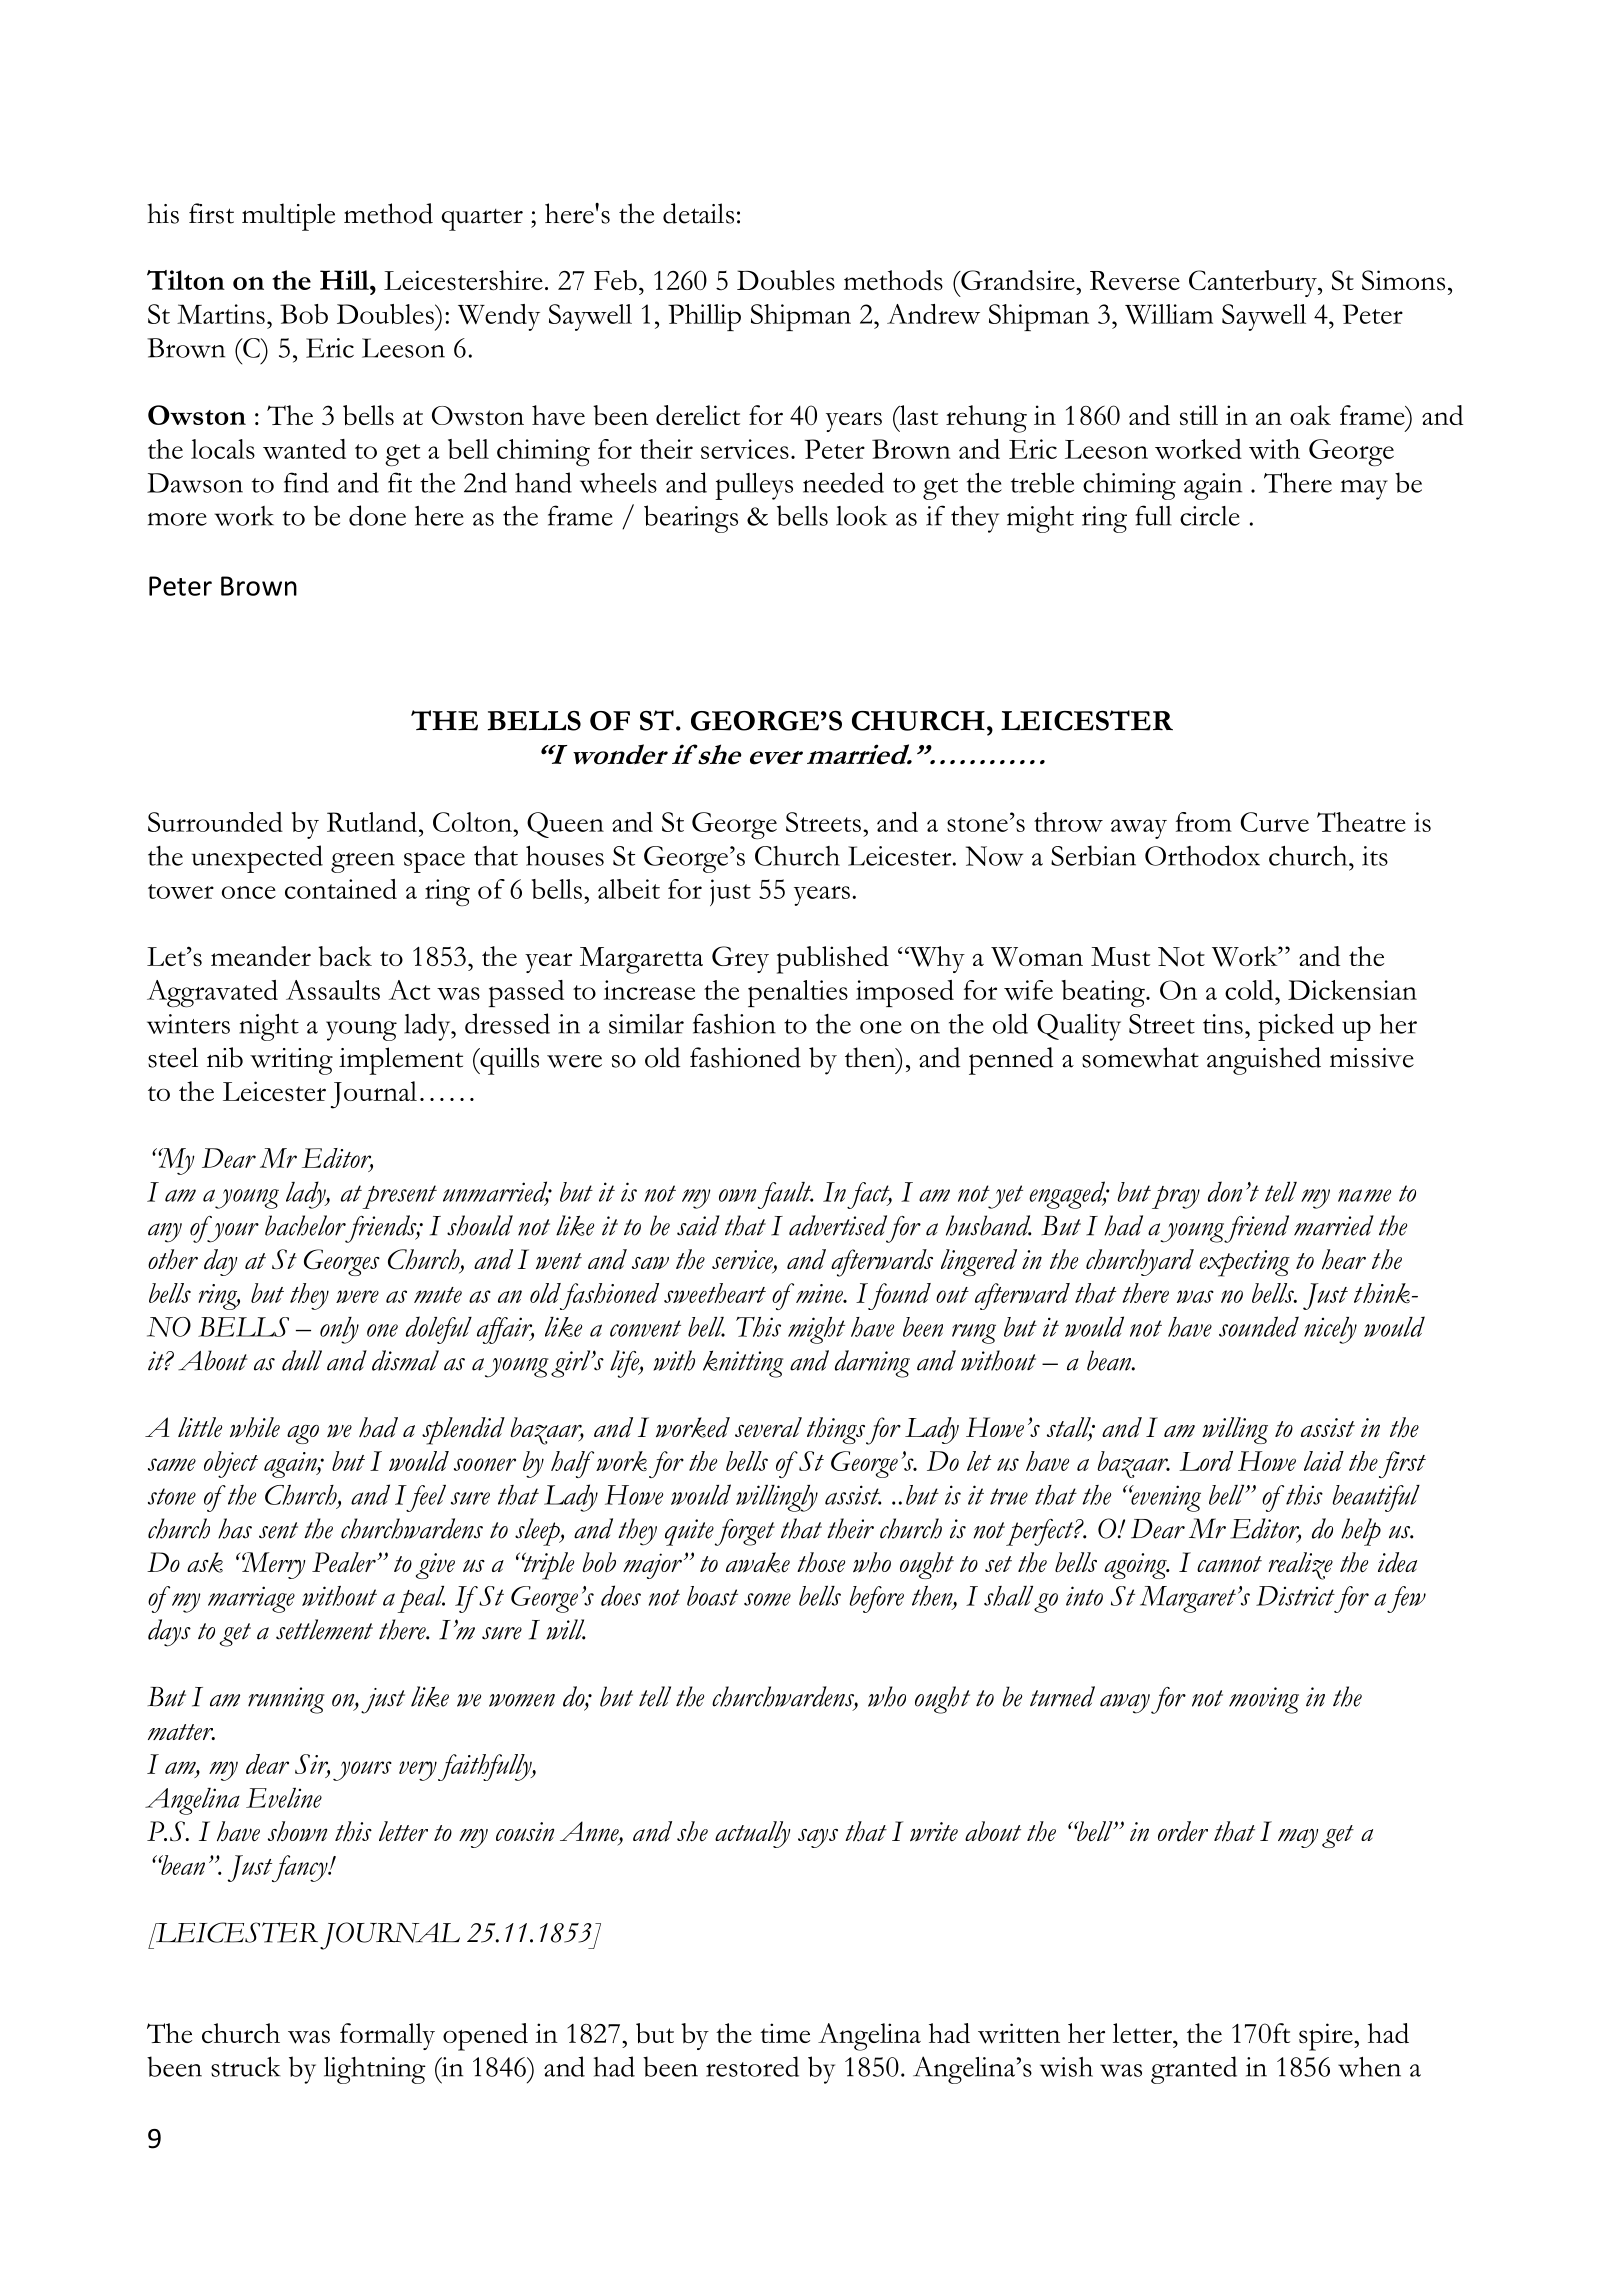  I want to click on cannot, so click(1229, 1564).
